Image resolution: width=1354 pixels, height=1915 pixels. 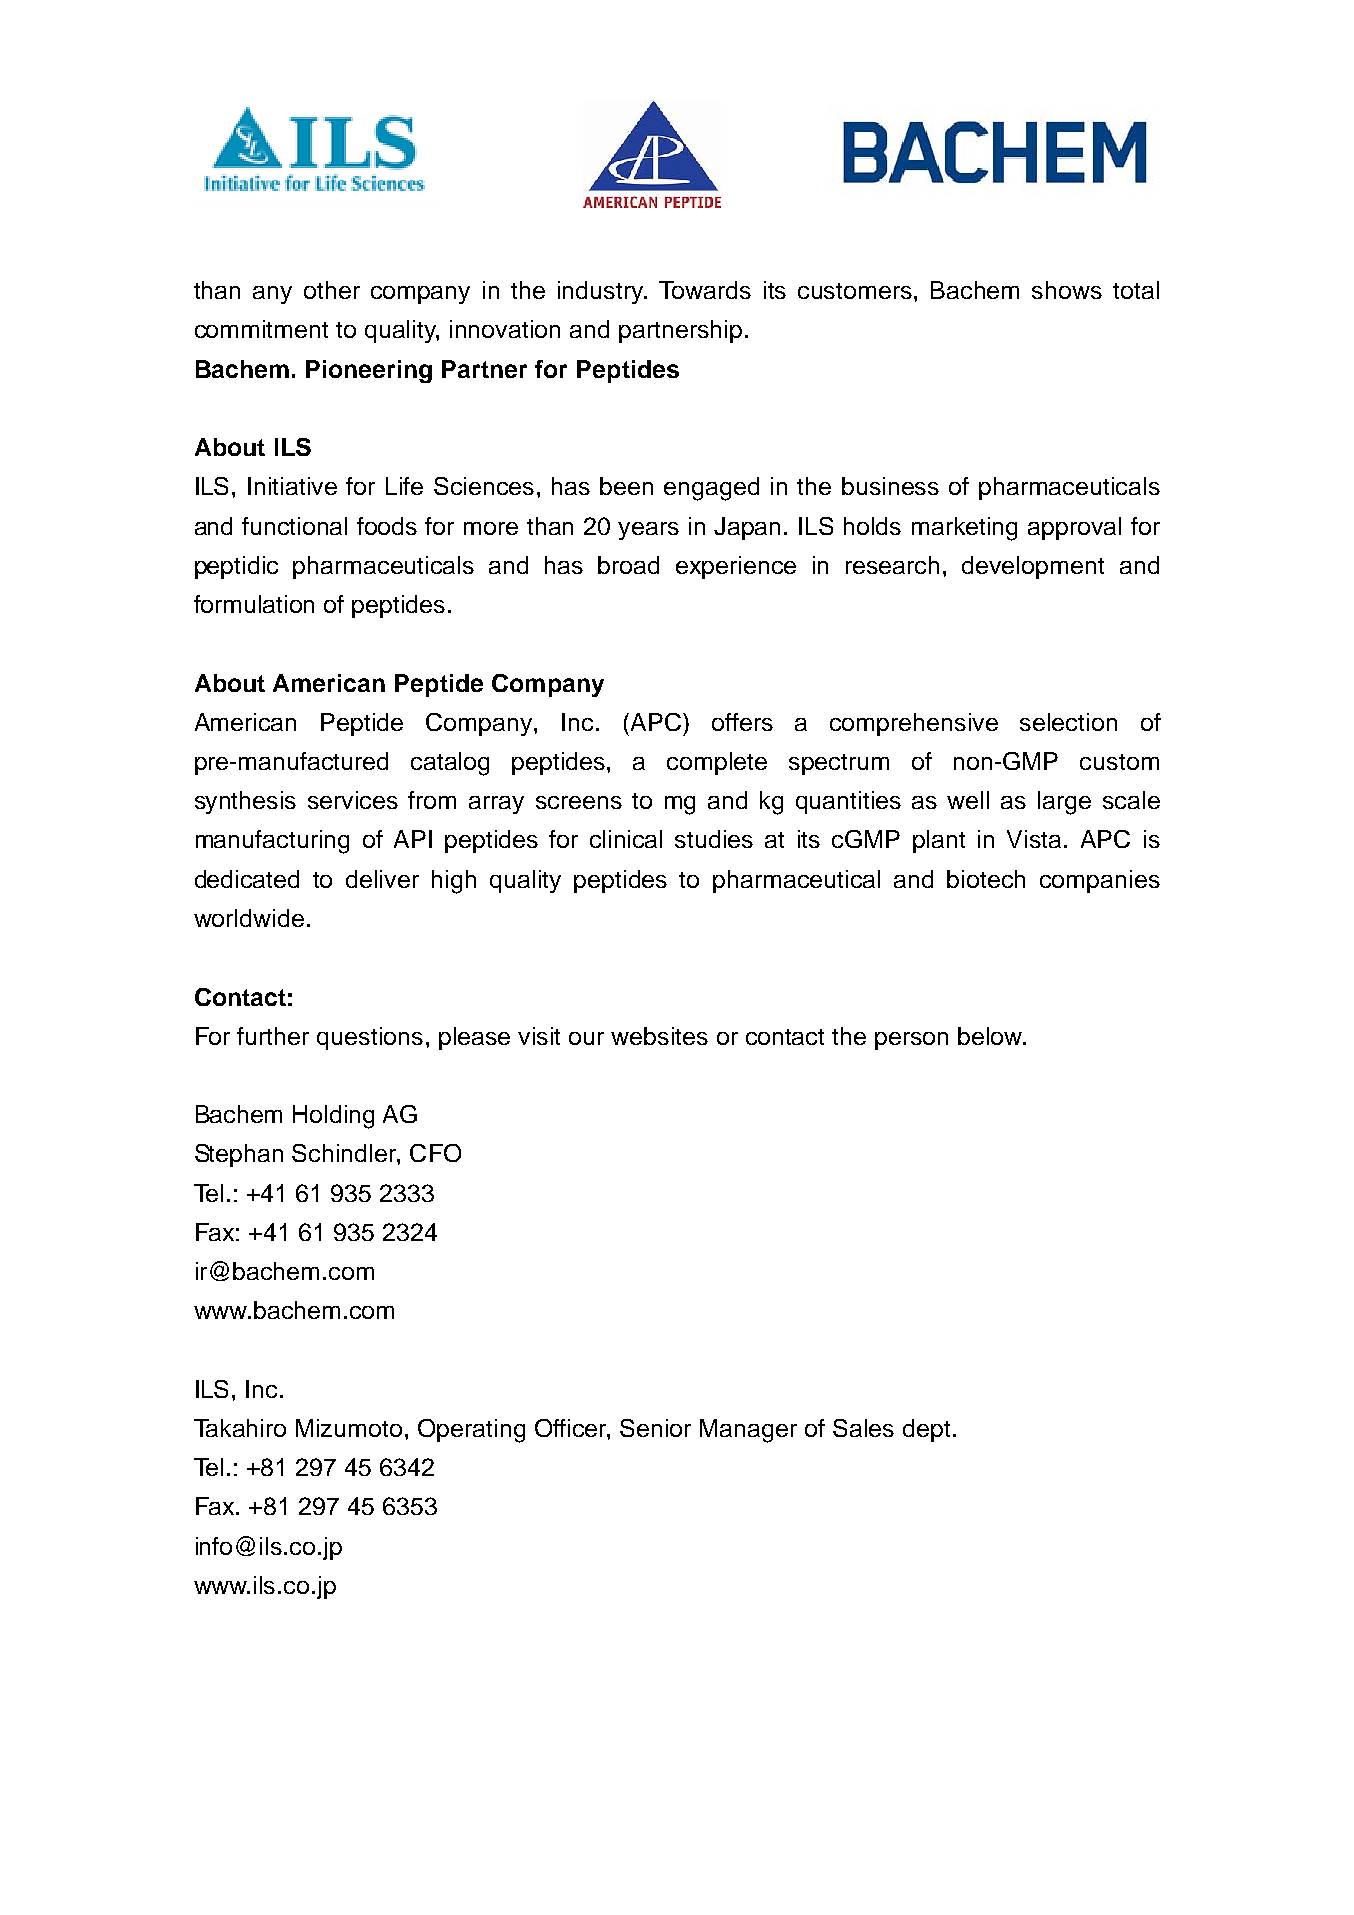 What do you see at coordinates (714, 839) in the image?
I see `studies` at bounding box center [714, 839].
